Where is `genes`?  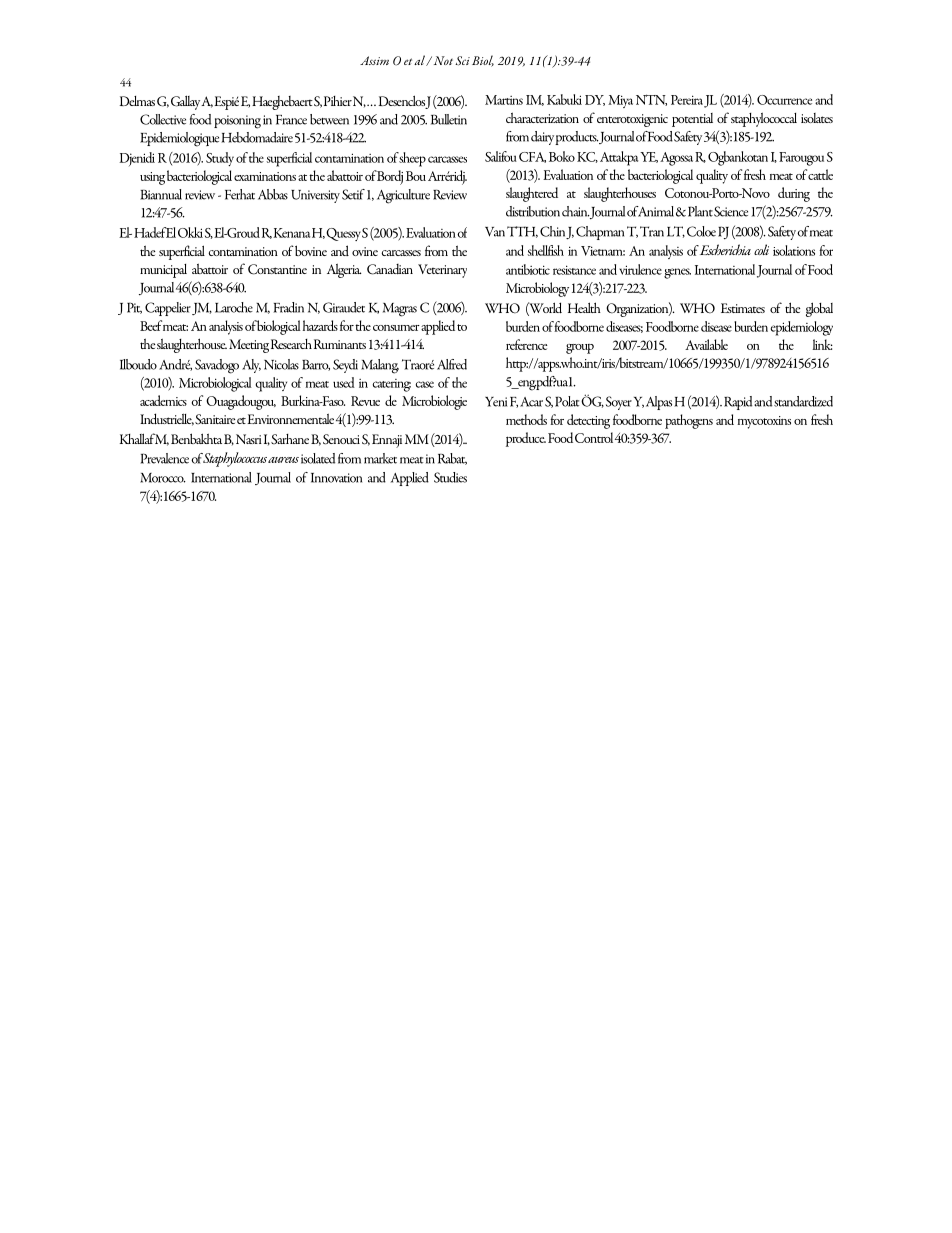
genes is located at coordinates (677, 273).
